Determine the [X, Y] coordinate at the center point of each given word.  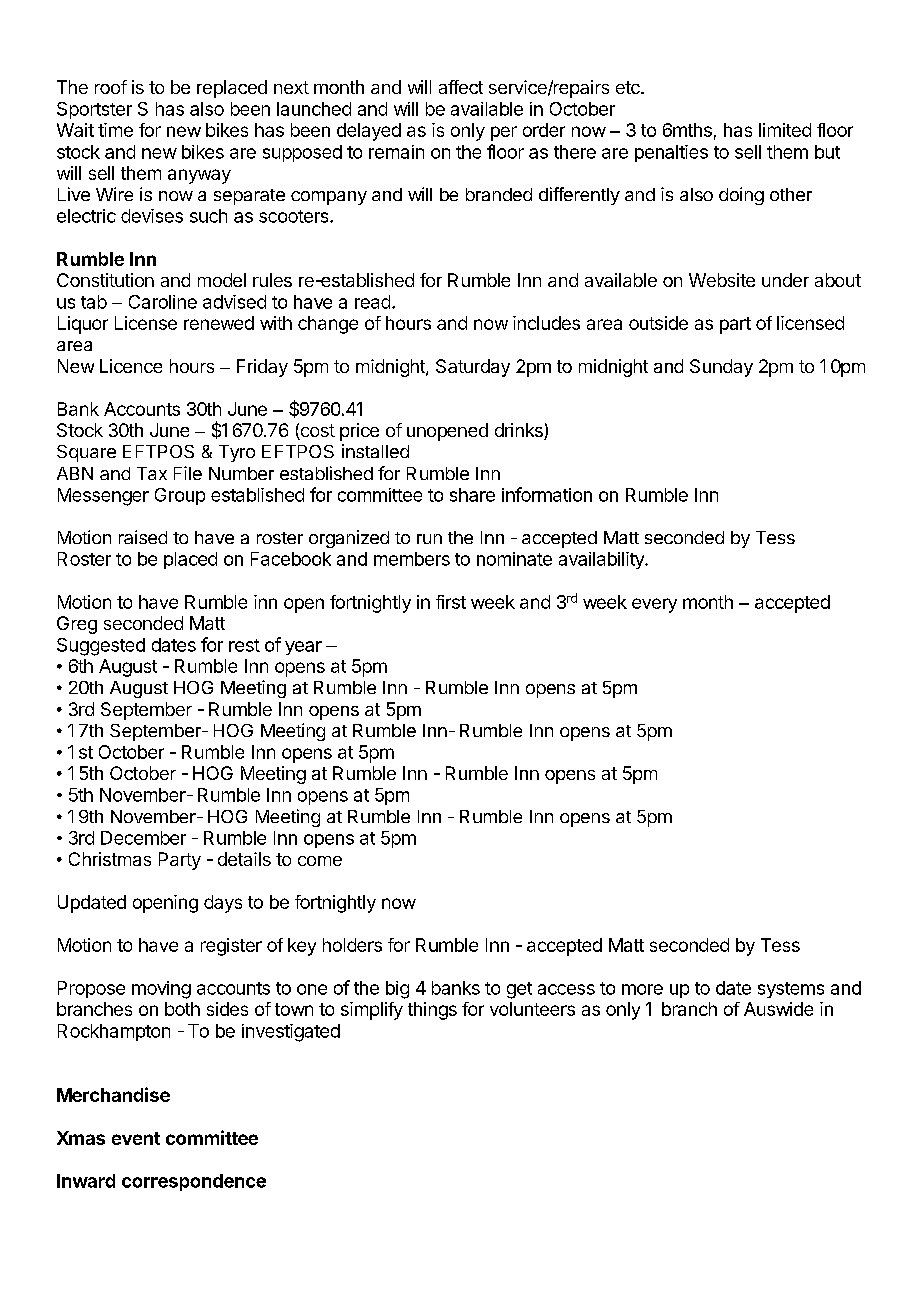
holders [352, 945]
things [432, 1011]
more [642, 989]
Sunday [721, 368]
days [223, 904]
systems [791, 990]
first [451, 602]
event [136, 1138]
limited [785, 130]
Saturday [473, 368]
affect [461, 87]
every [654, 605]
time [115, 130]
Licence [131, 366]
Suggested [101, 647]
